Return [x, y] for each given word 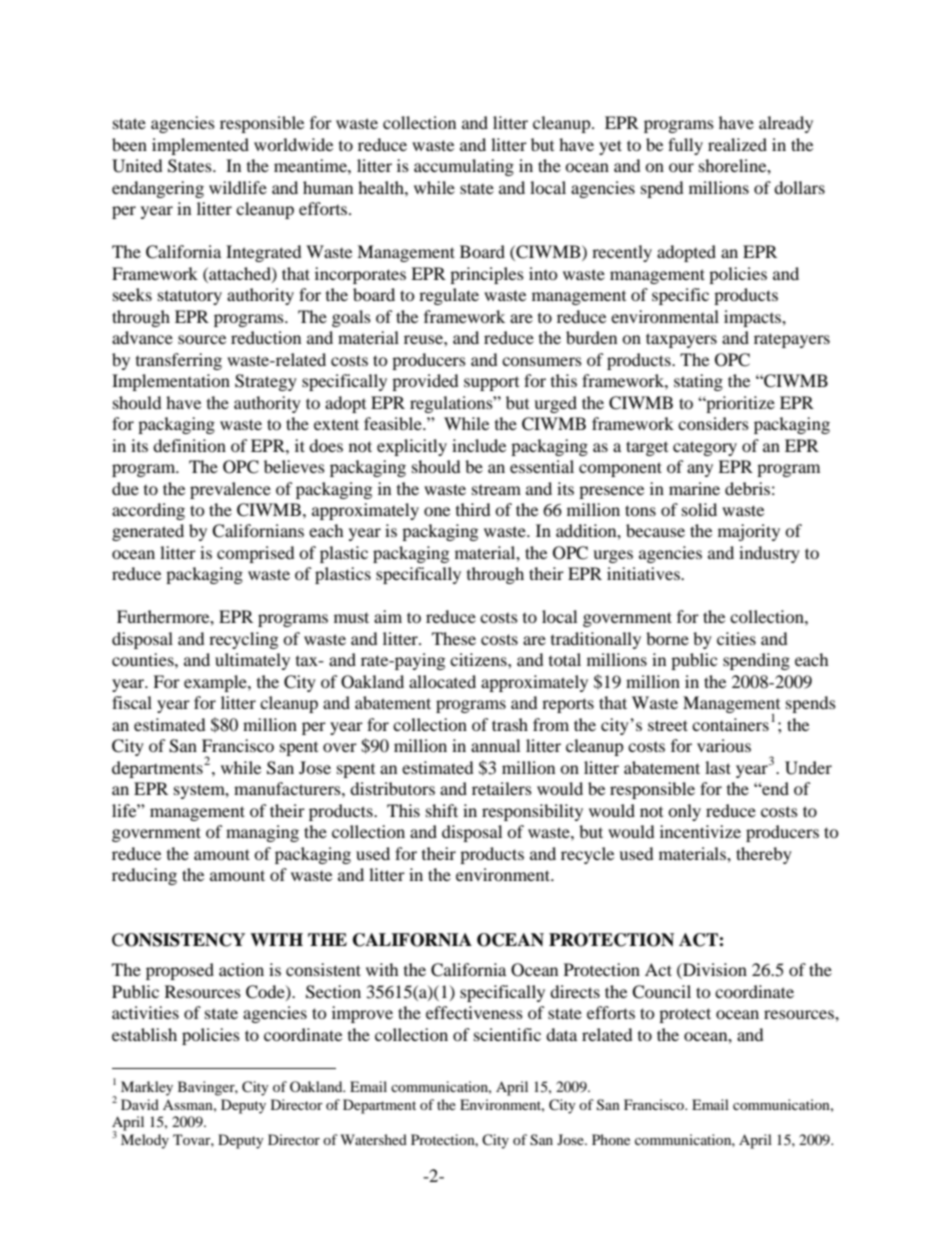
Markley [147, 1088]
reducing [144, 876]
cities [736, 638]
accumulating [464, 167]
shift [442, 810]
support [491, 384]
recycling [243, 640]
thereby [764, 855]
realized [737, 144]
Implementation [171, 382]
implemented [200, 146]
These [454, 638]
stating [698, 382]
